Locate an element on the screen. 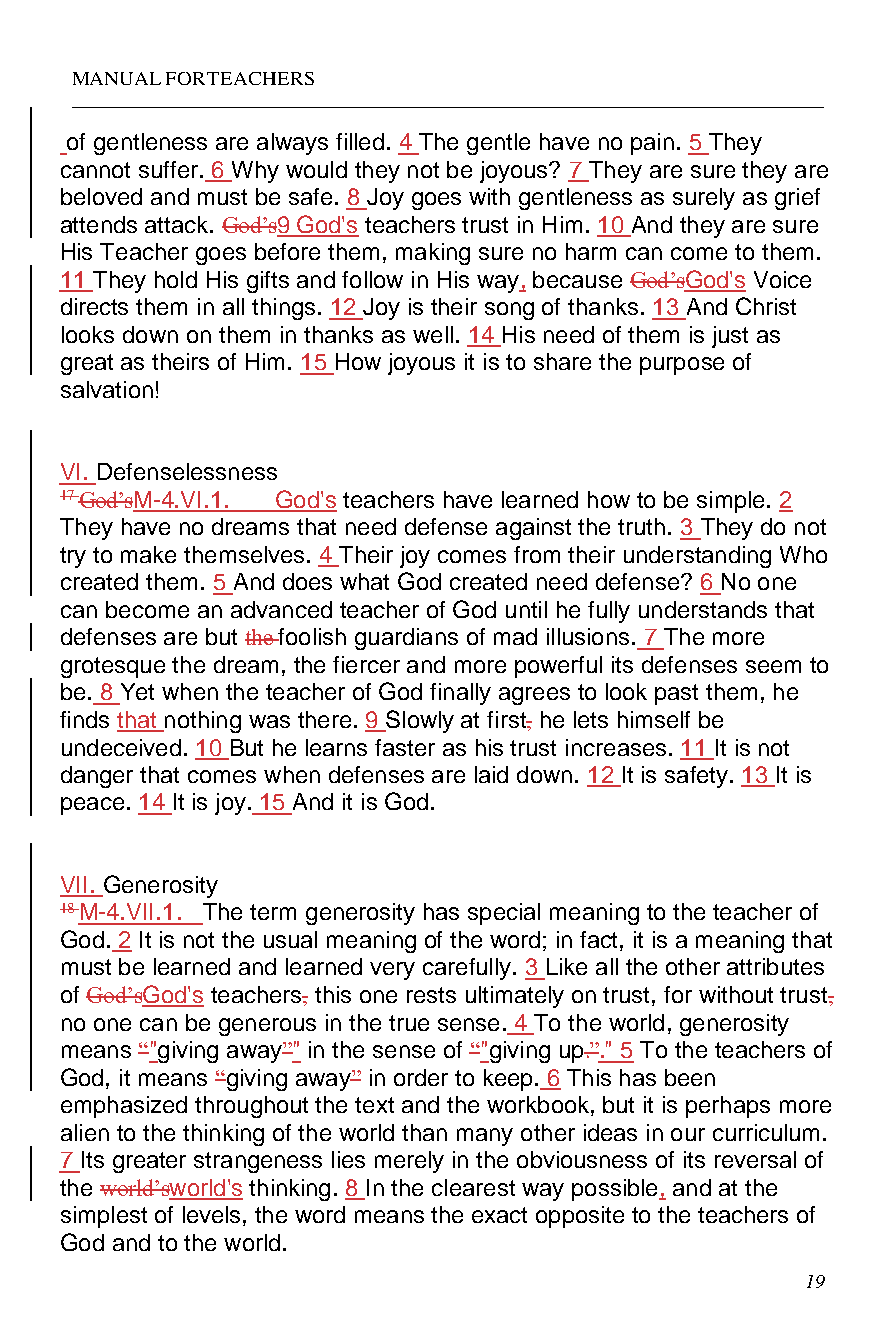 The width and height of the screenshot is (896, 1327). reversal is located at coordinates (755, 1159).
